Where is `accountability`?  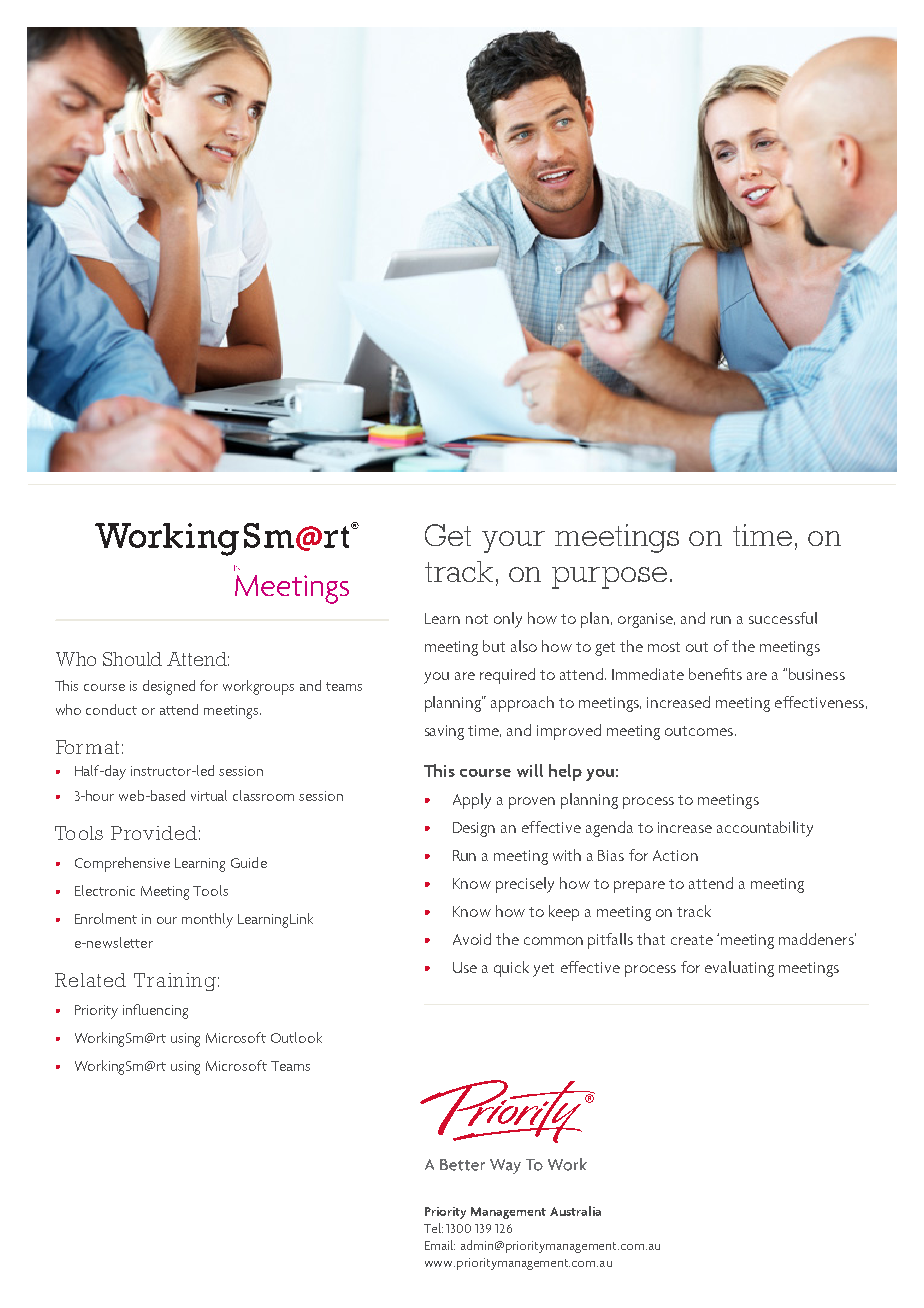 accountability is located at coordinates (765, 829).
